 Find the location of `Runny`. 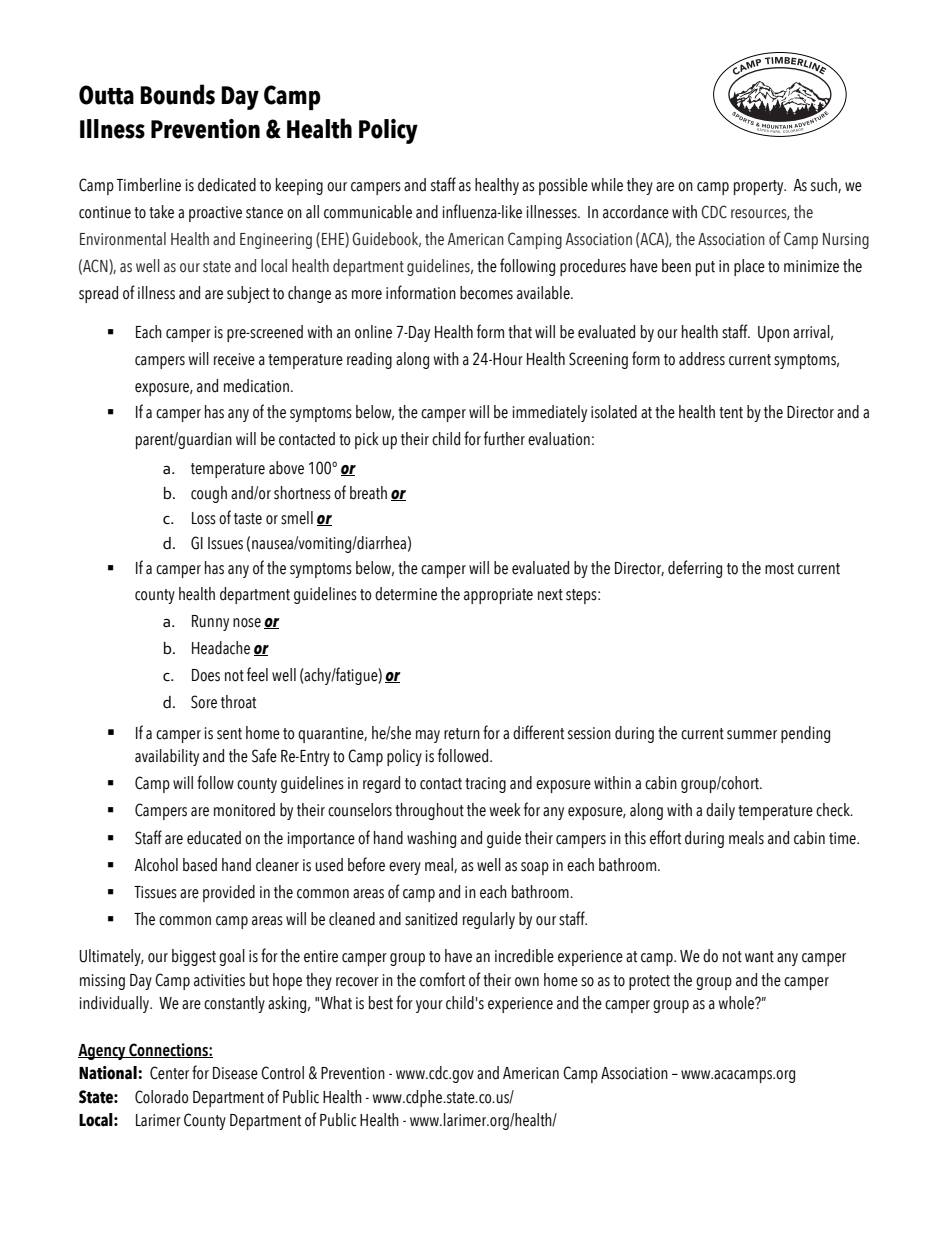

Runny is located at coordinates (210, 623).
